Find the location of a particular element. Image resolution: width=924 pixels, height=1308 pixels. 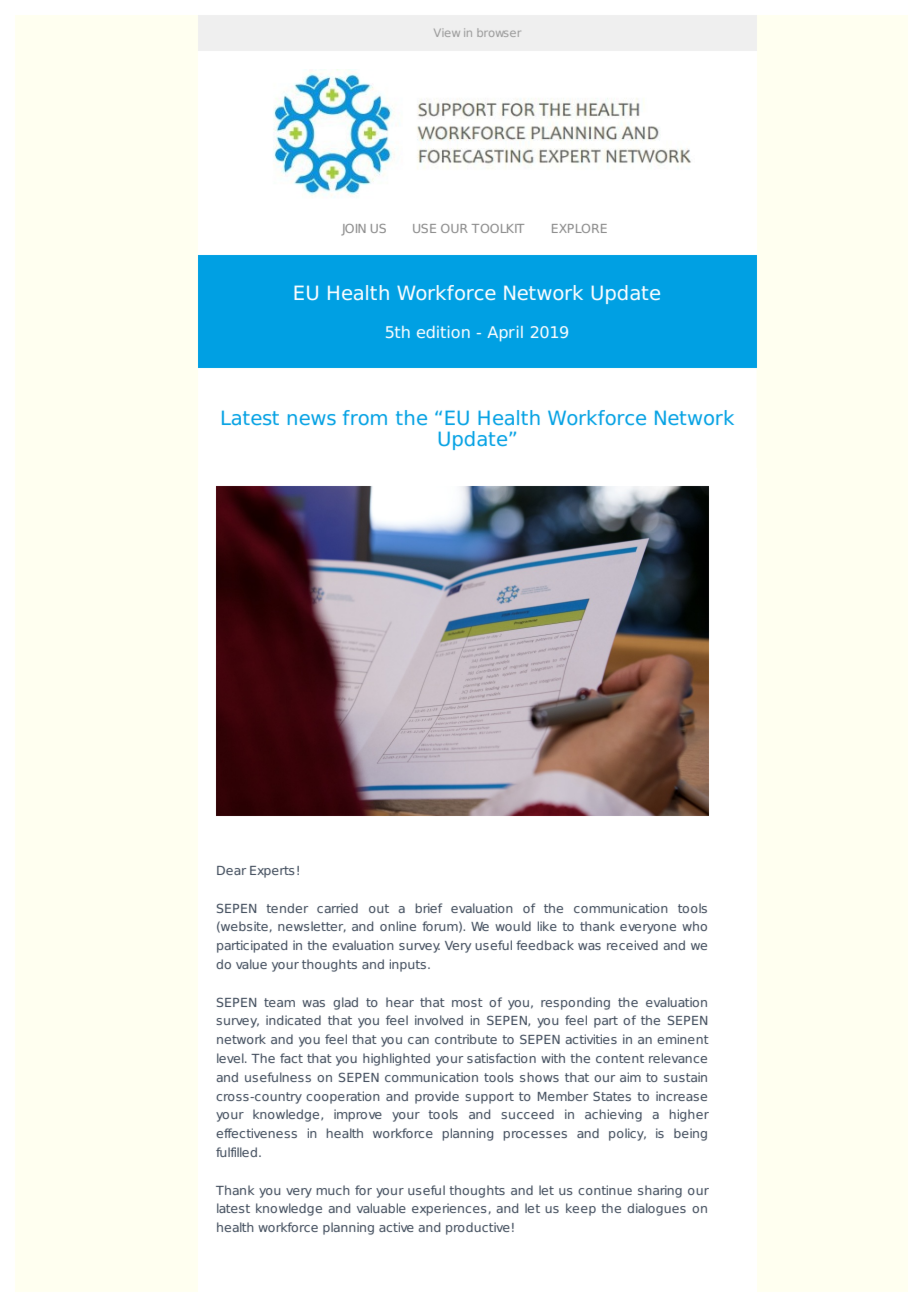

much is located at coordinates (333, 1190).
